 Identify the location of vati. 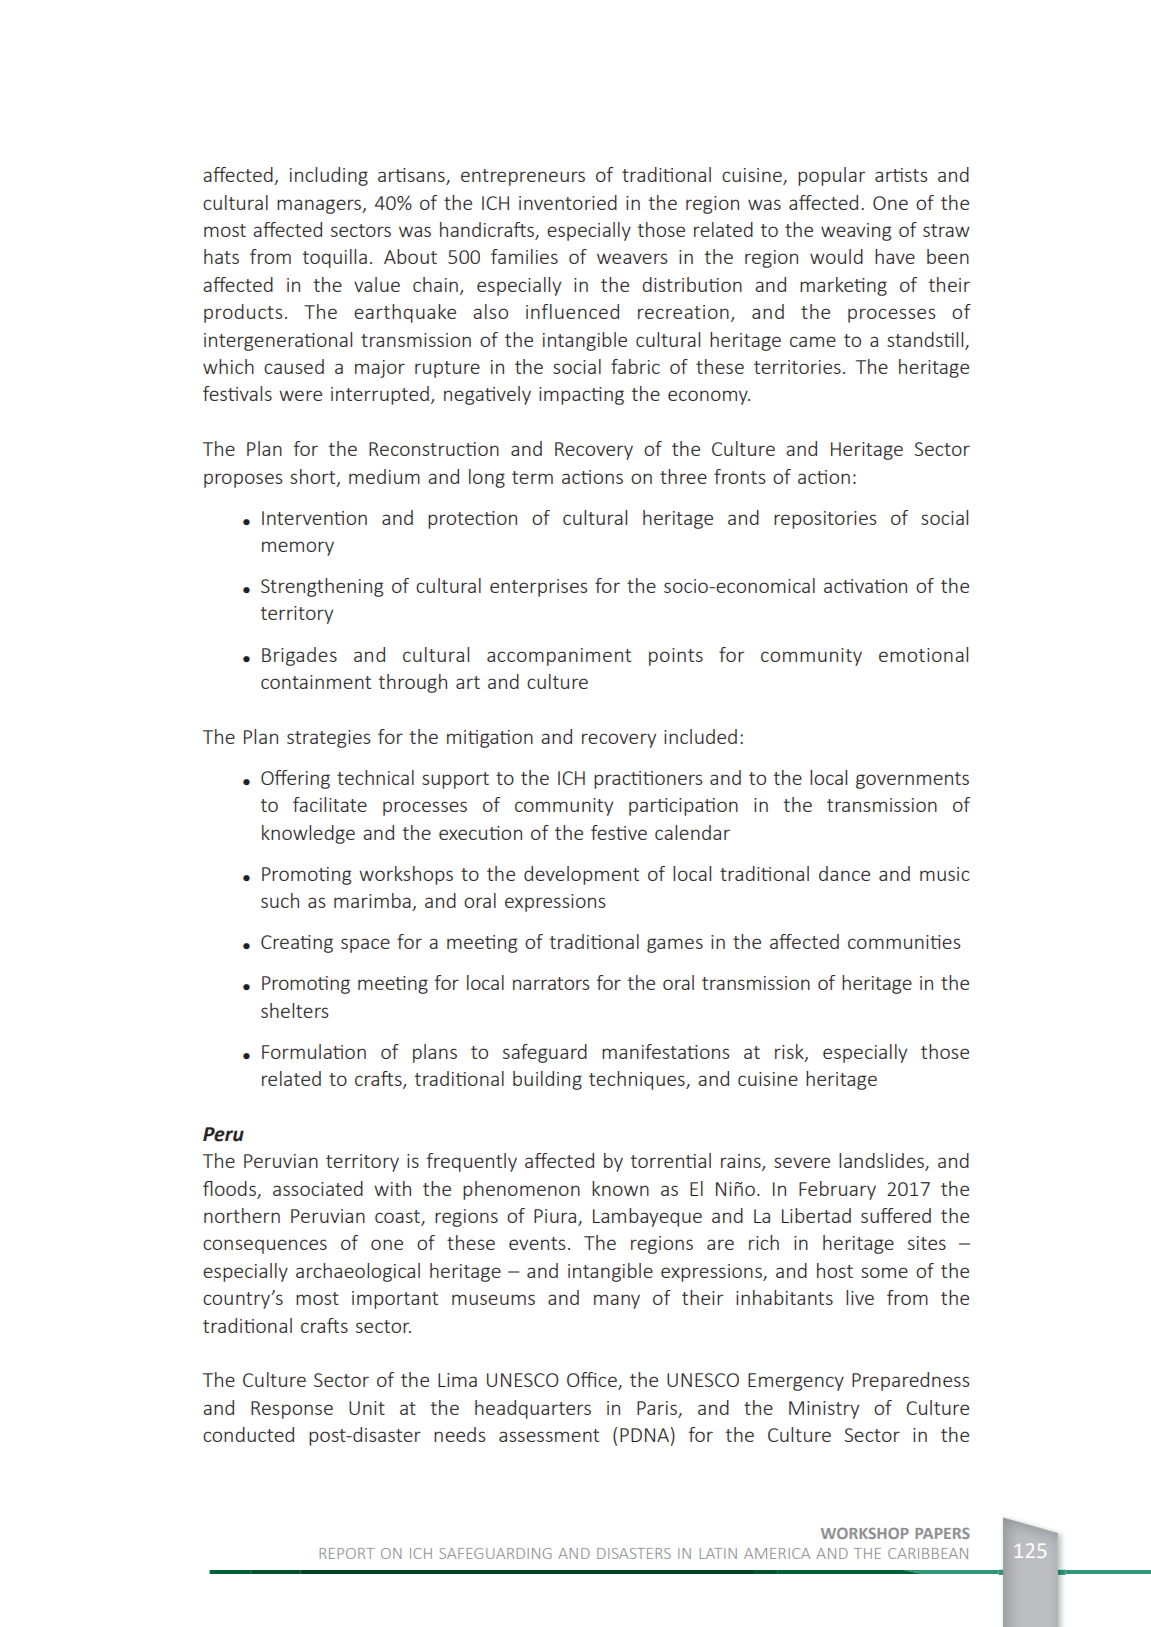
(870, 586).
